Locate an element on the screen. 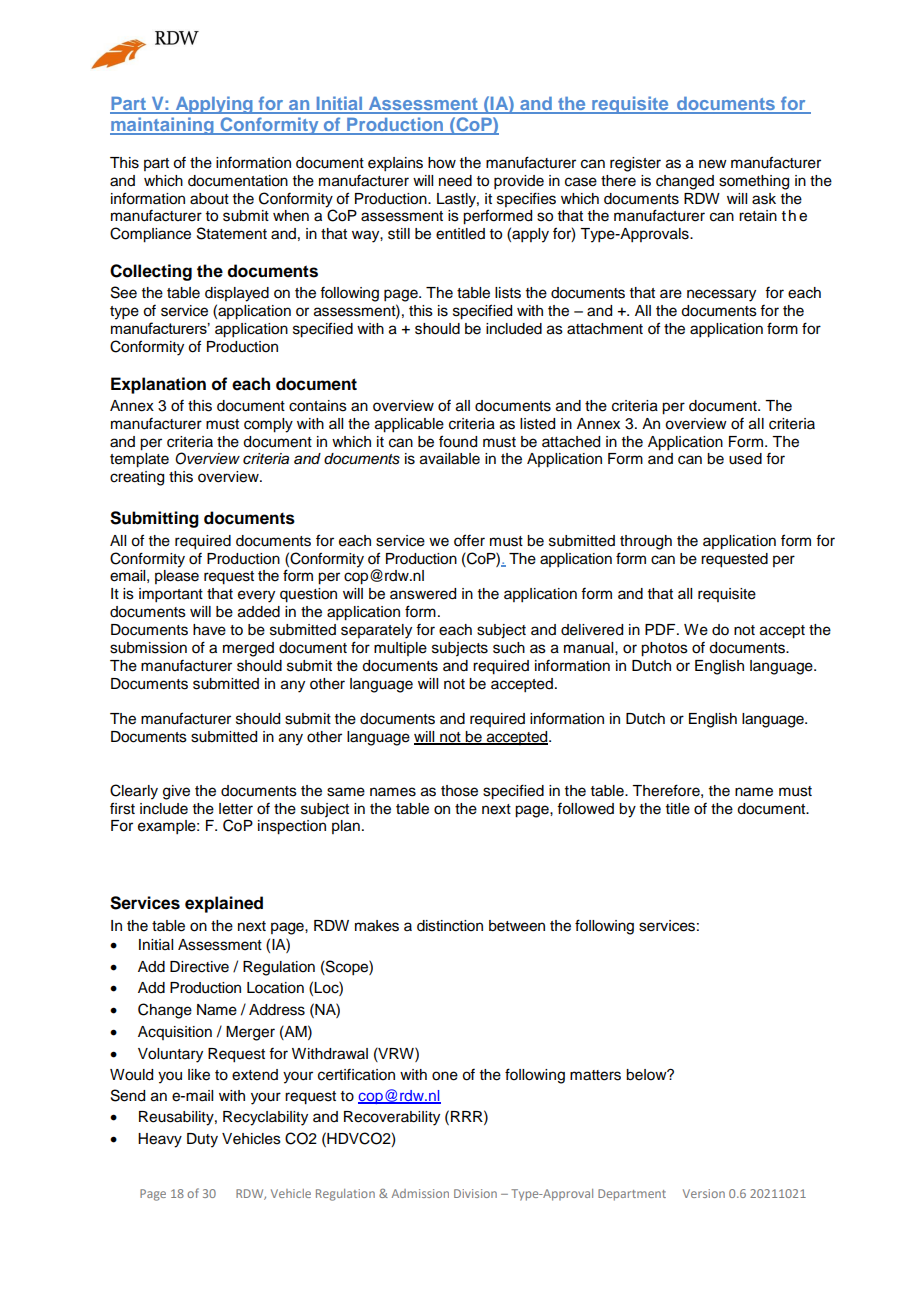  offer is located at coordinates (469, 540).
